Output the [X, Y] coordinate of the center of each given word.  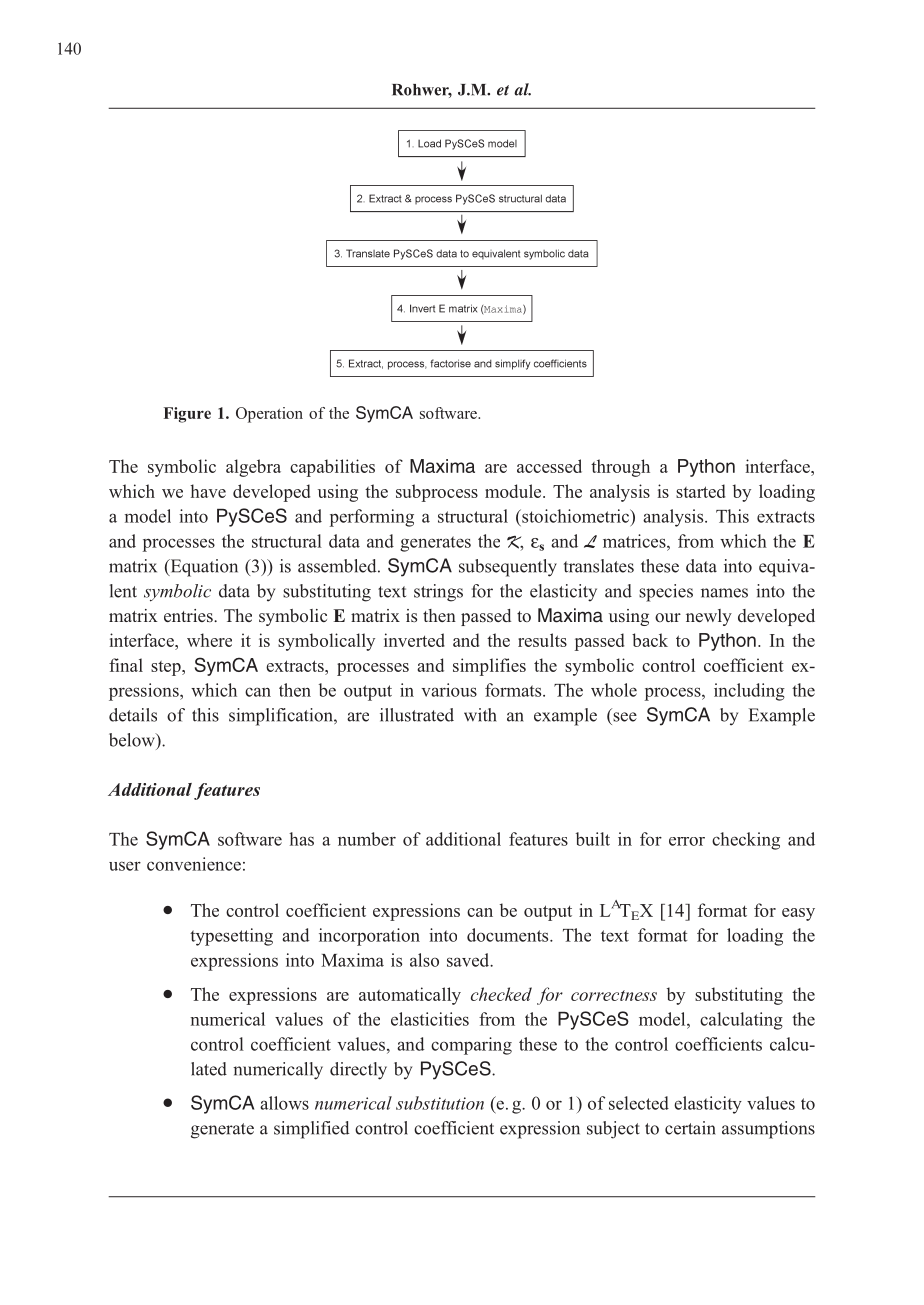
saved [469, 960]
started [701, 491]
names [724, 593]
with [480, 715]
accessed [549, 466]
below [133, 740]
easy [798, 914]
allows [284, 1103]
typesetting [231, 937]
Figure [187, 415]
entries [189, 615]
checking [746, 841]
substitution [440, 1103]
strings [438, 593]
